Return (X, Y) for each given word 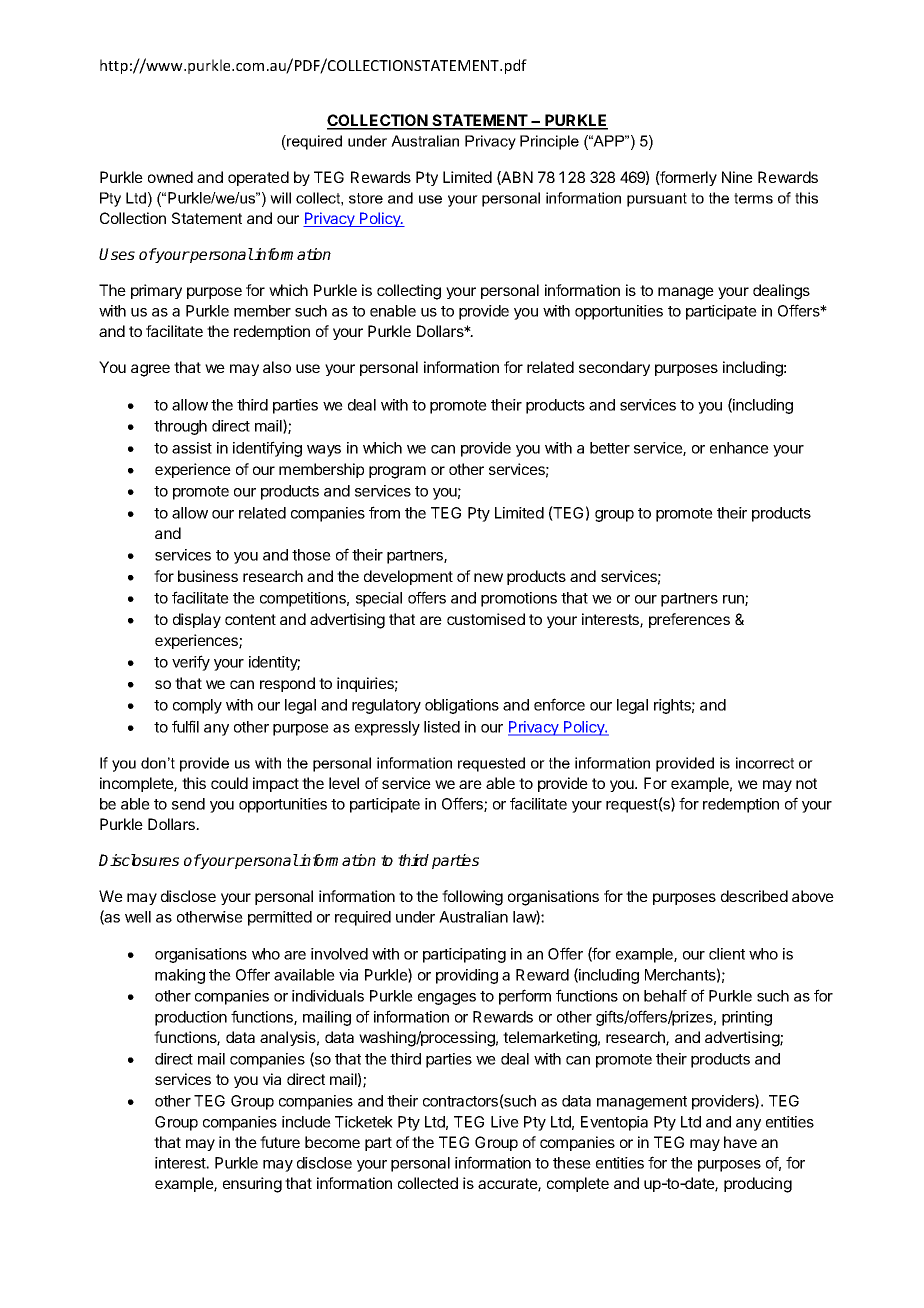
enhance (739, 448)
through (180, 427)
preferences (689, 620)
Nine (737, 177)
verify (191, 663)
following (472, 898)
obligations (462, 706)
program (397, 472)
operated (258, 178)
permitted (280, 918)
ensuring (252, 1185)
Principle (549, 142)
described (754, 896)
